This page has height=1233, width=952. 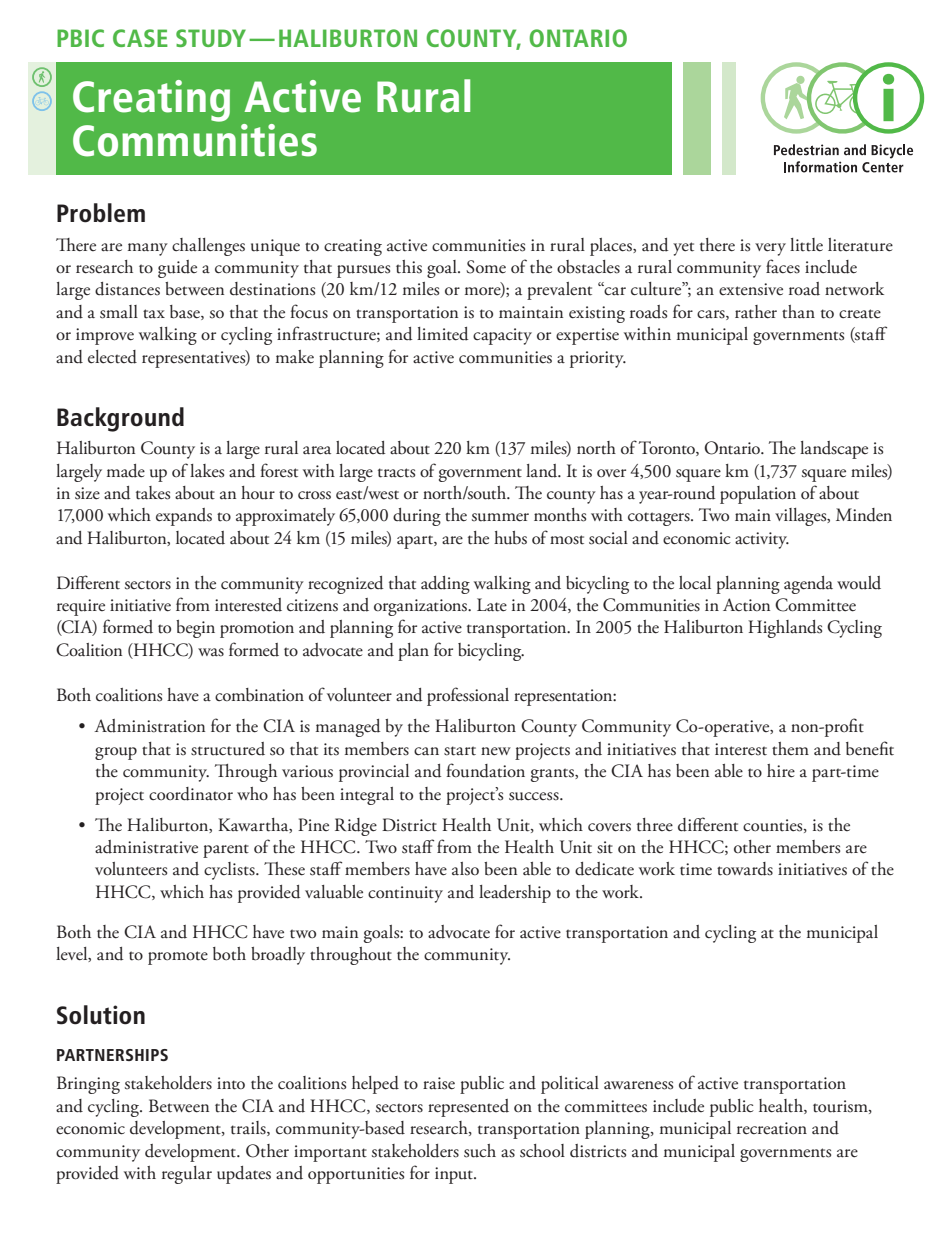 I want to click on Some, so click(x=486, y=267).
